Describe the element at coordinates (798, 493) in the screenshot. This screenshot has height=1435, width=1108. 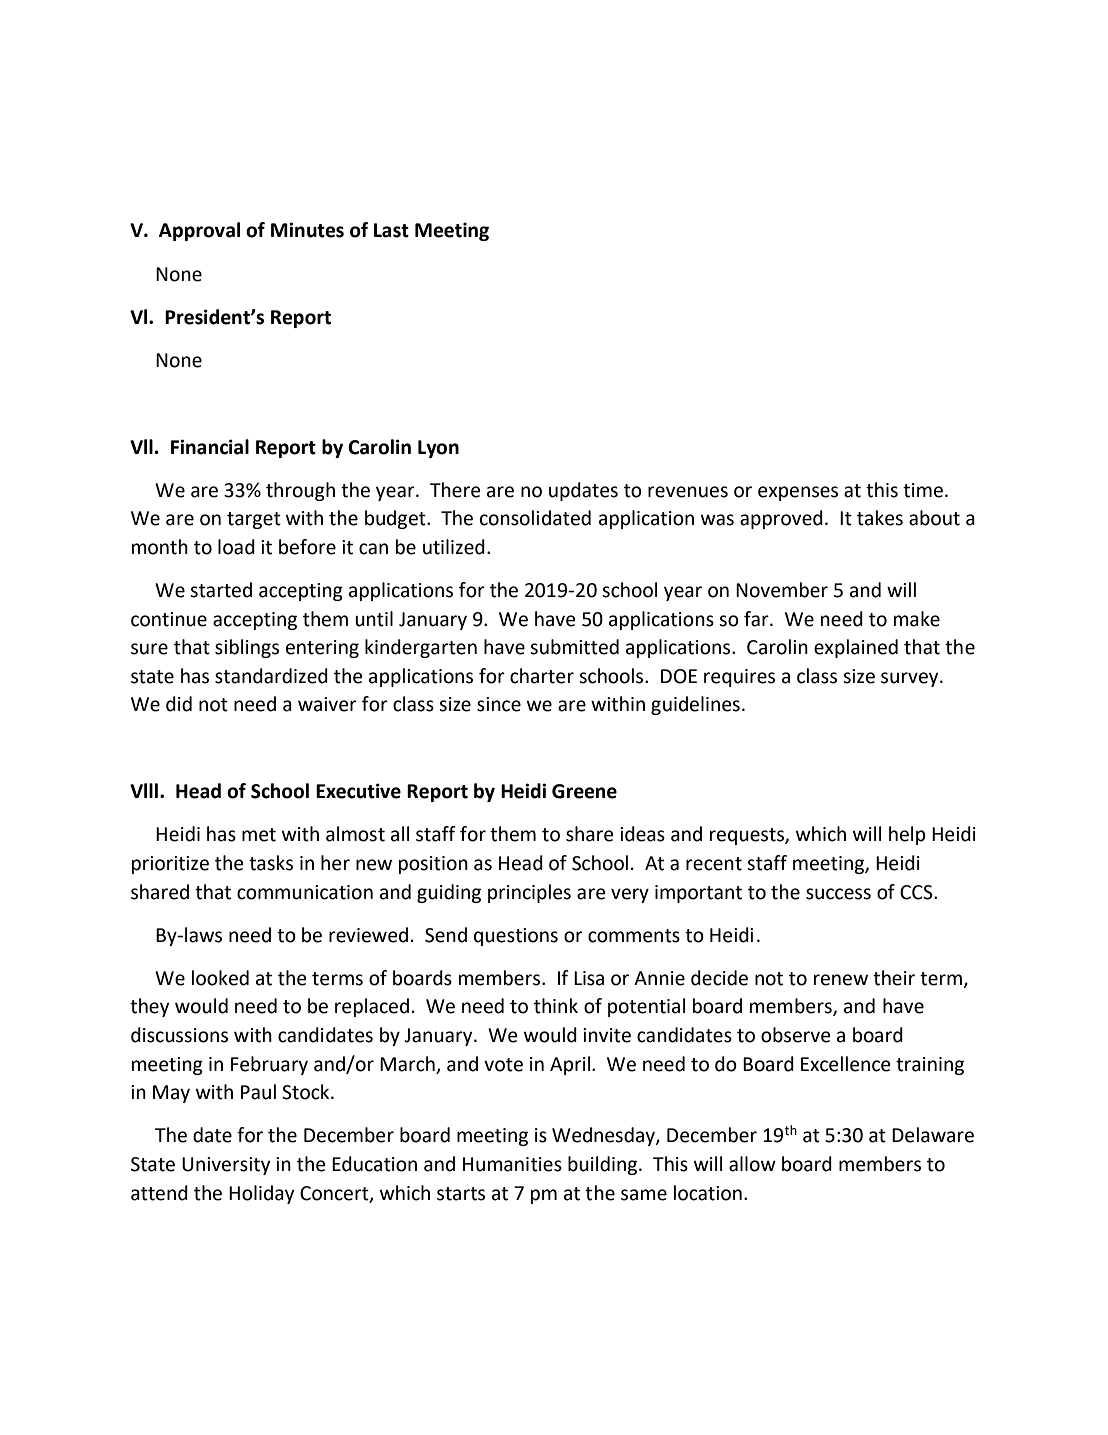
I see `expenses` at that location.
